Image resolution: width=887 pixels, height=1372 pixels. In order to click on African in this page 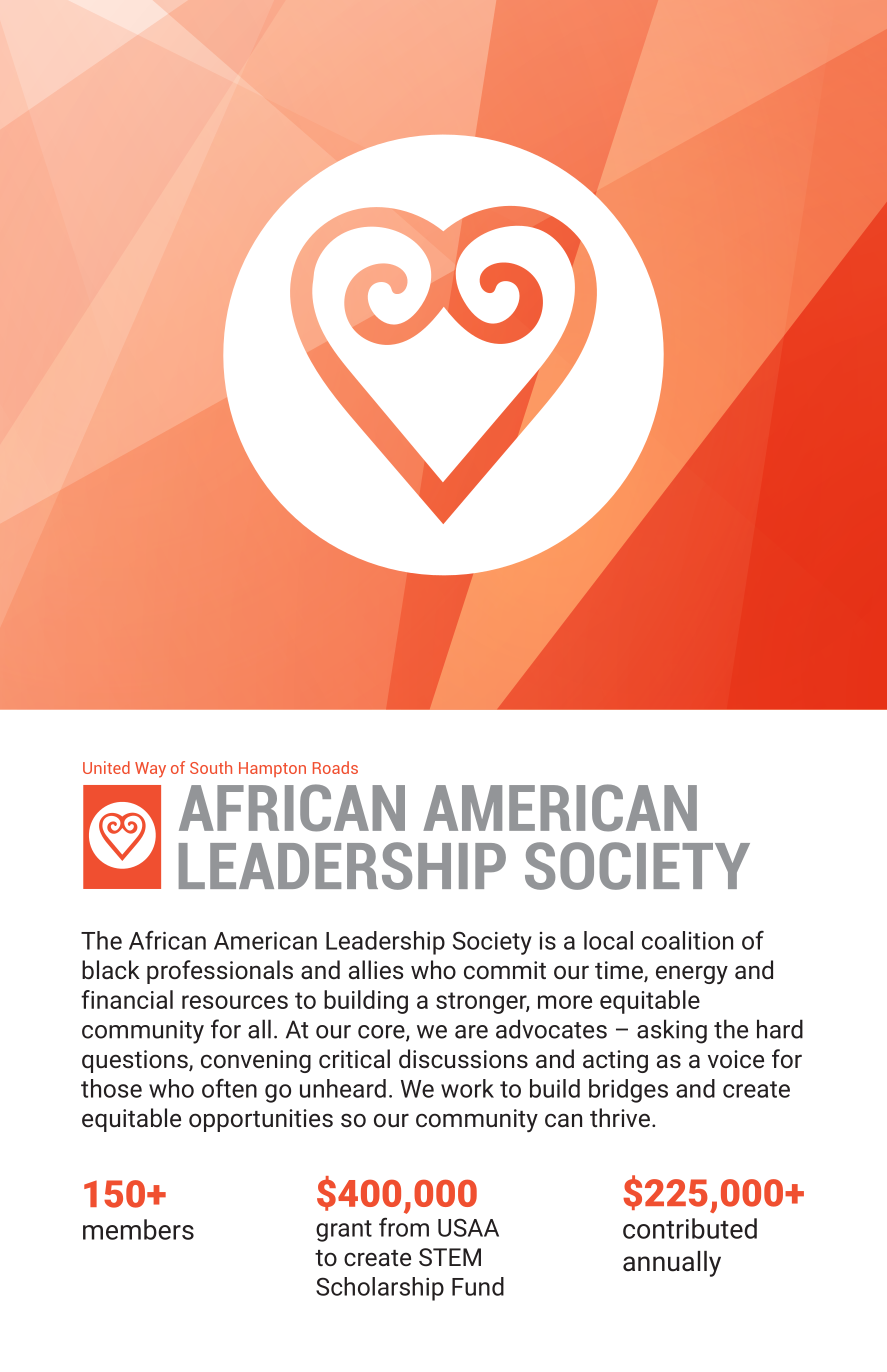, I will do `click(167, 940)`.
